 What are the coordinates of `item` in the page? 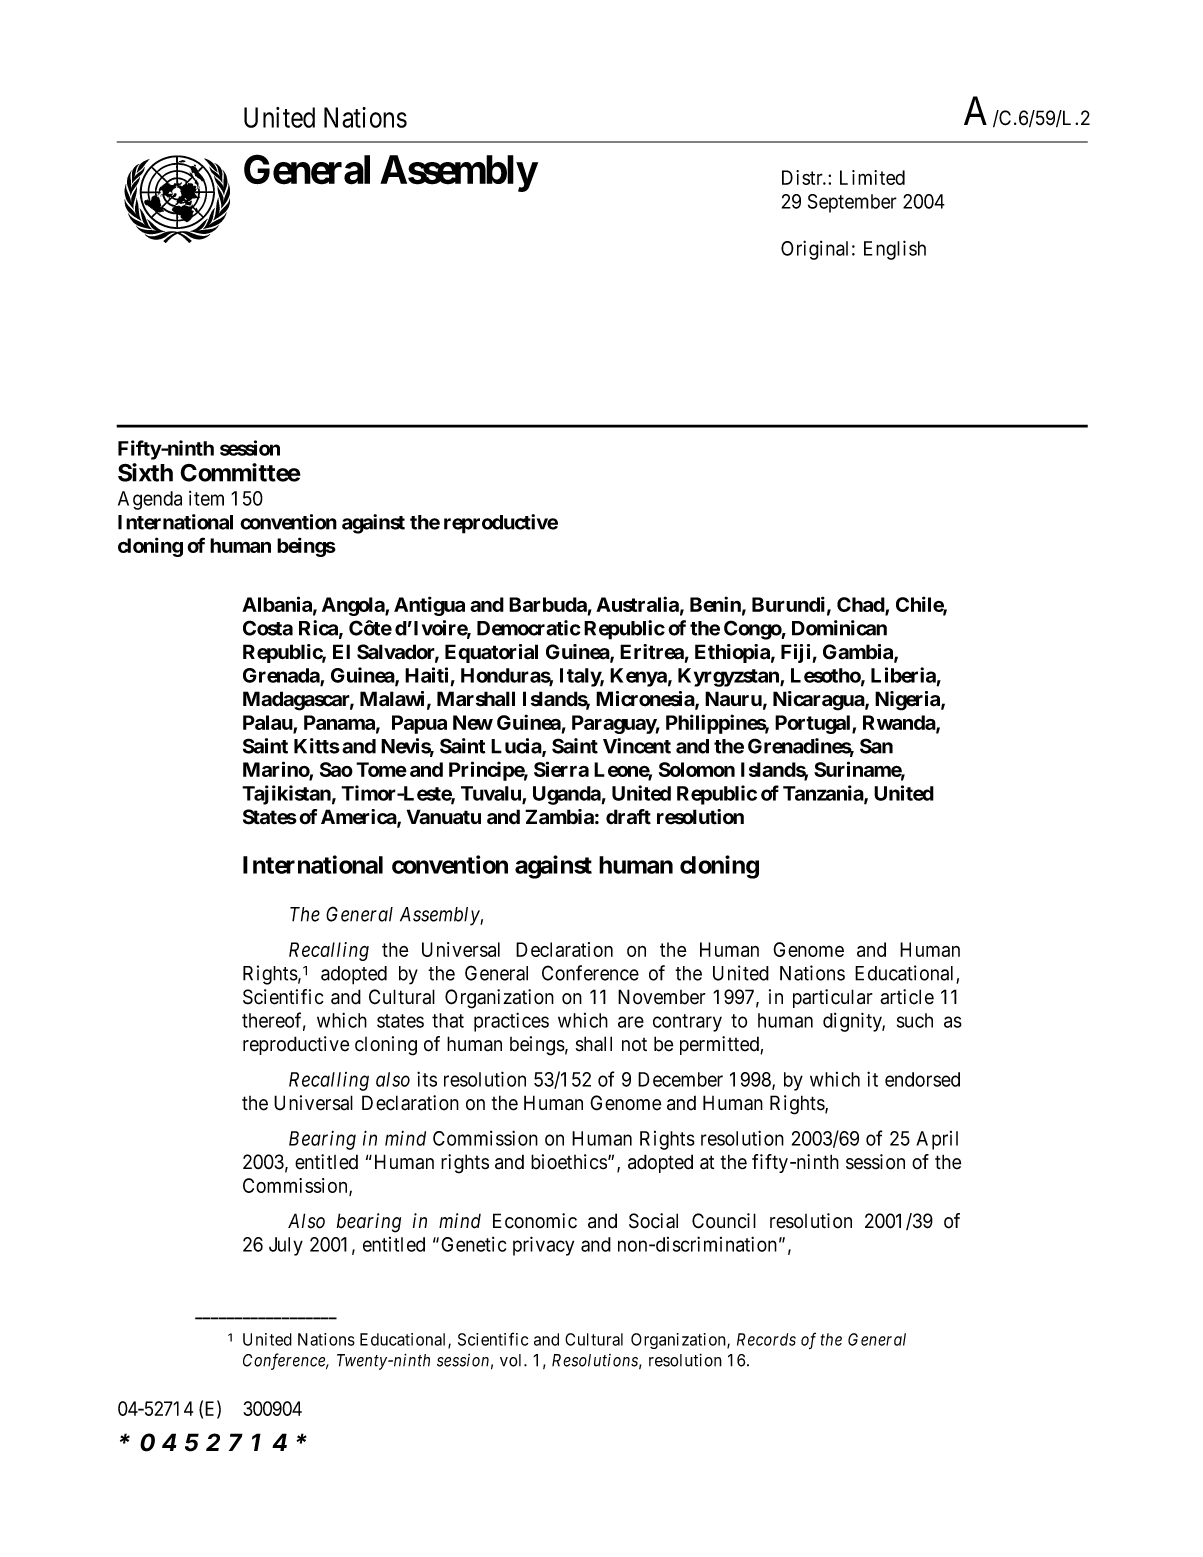 It's located at (206, 498).
